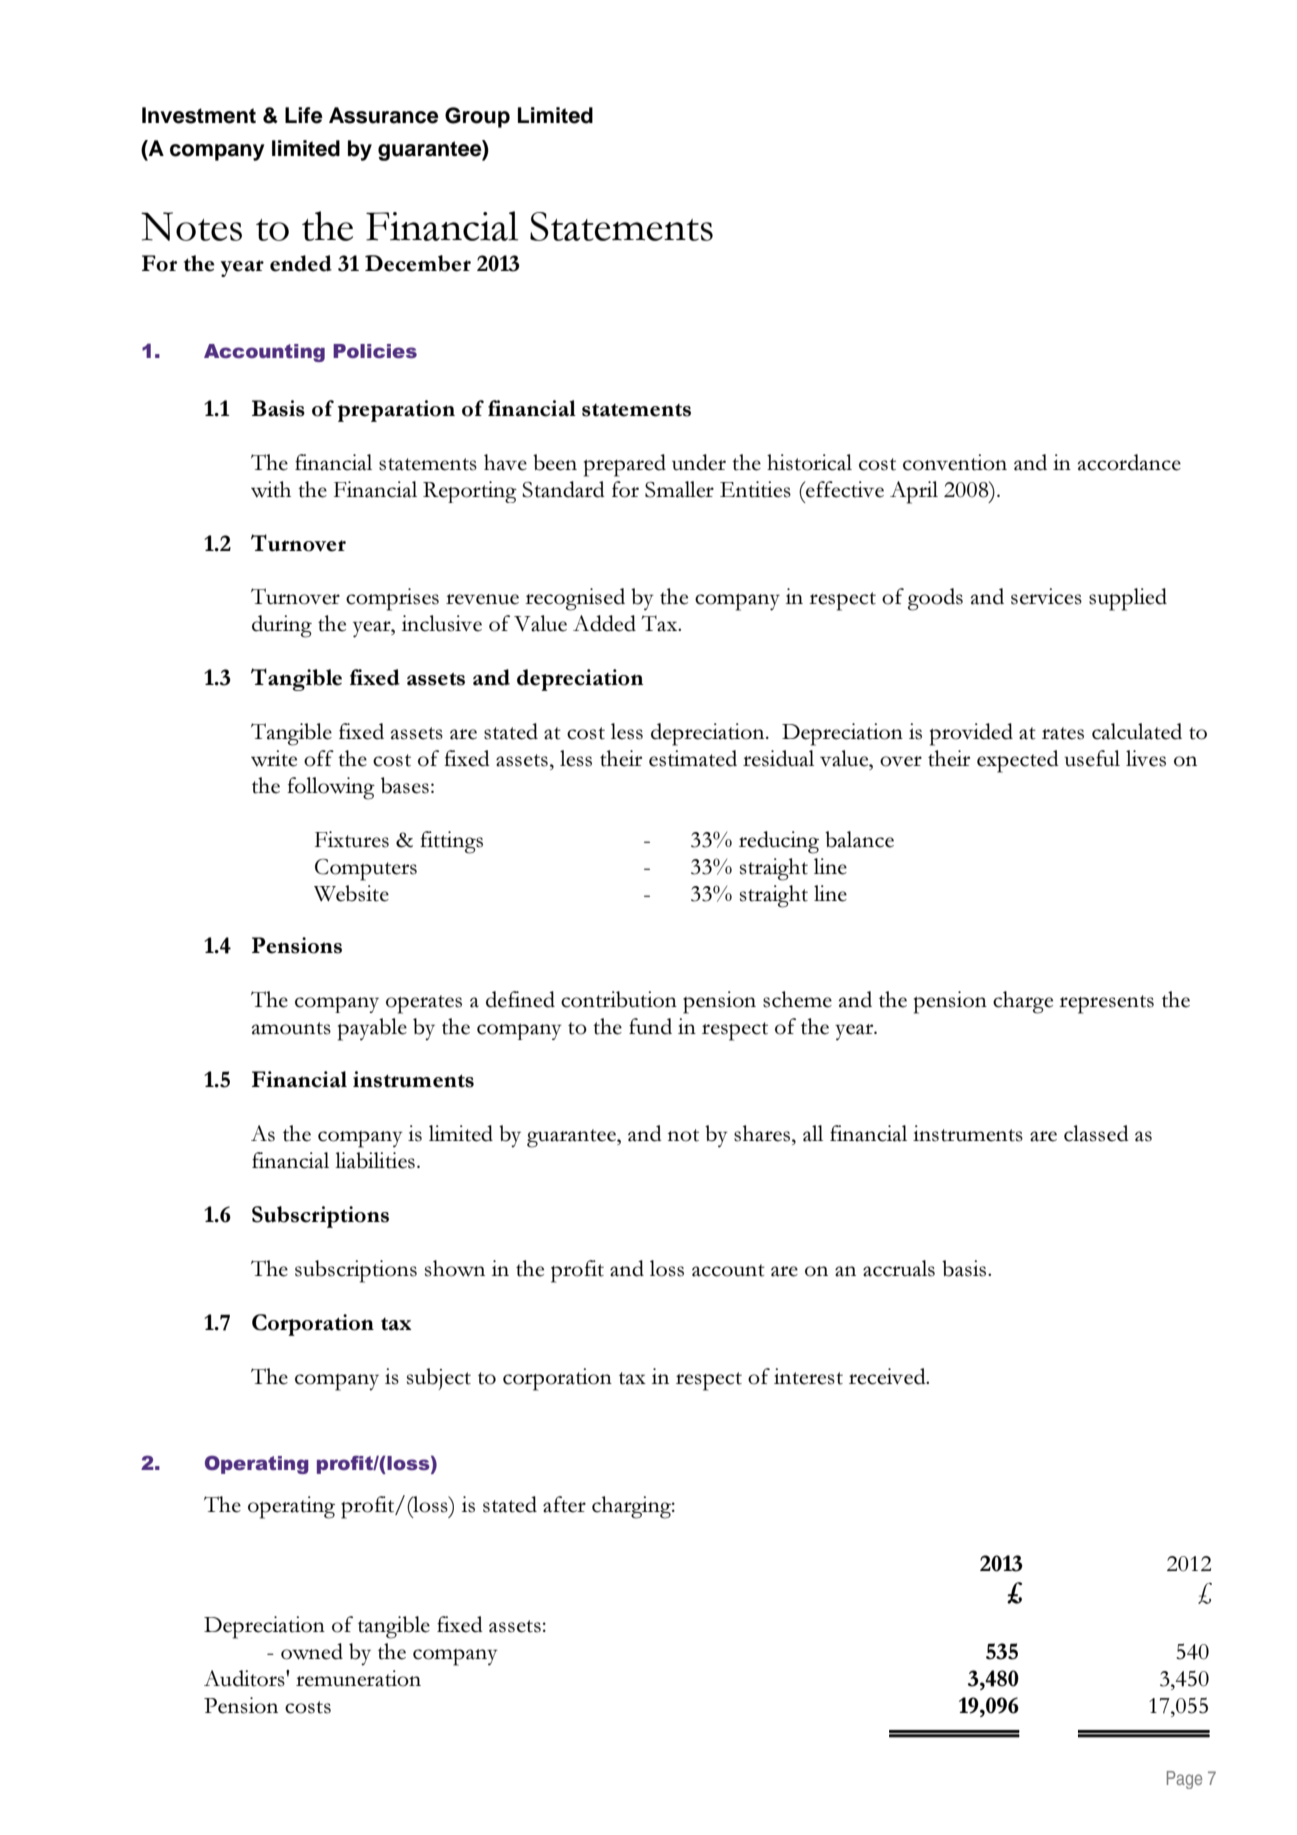 This screenshot has width=1297, height=1835. What do you see at coordinates (375, 1160) in the screenshot?
I see `liabilities` at bounding box center [375, 1160].
